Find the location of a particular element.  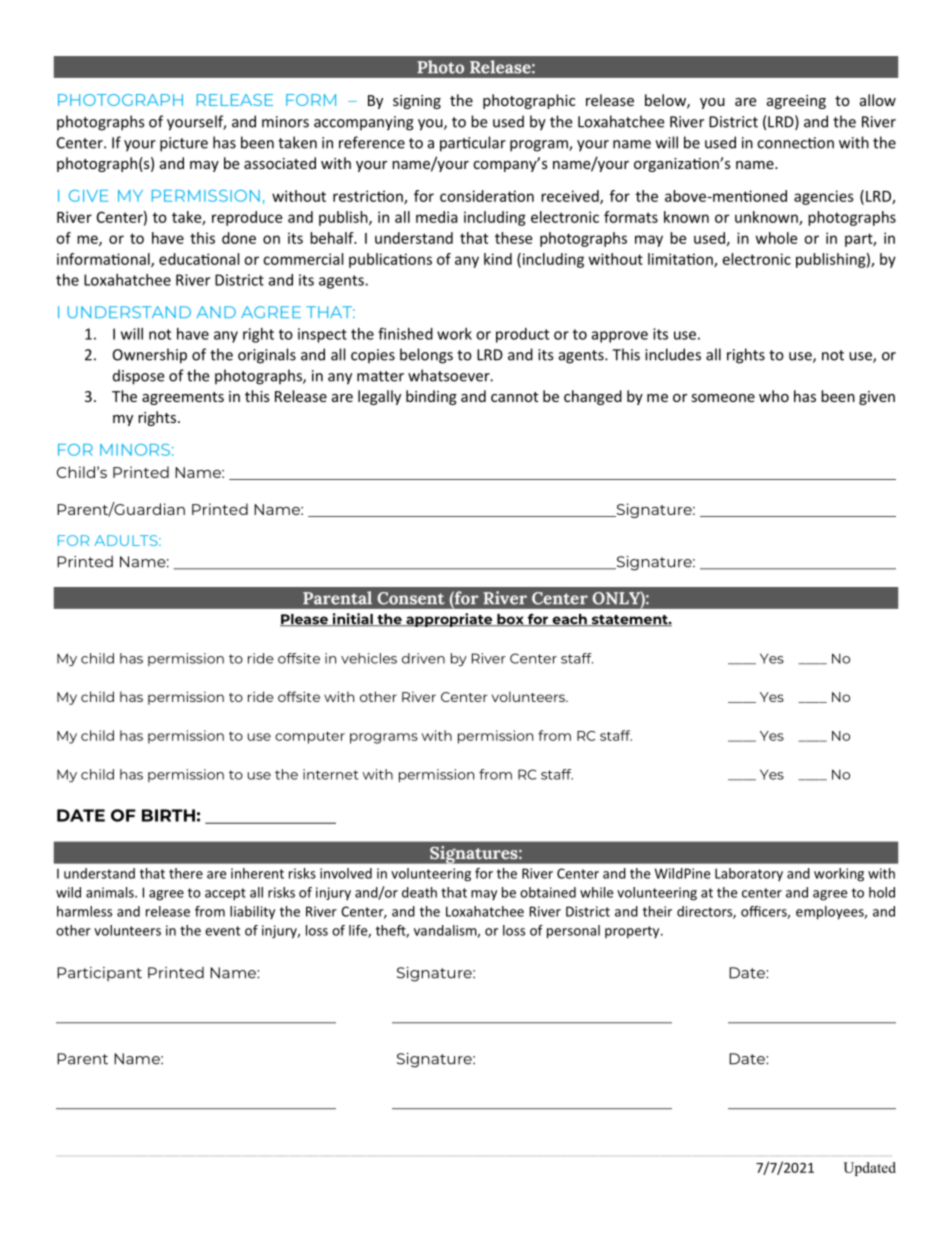

includes is located at coordinates (673, 354).
